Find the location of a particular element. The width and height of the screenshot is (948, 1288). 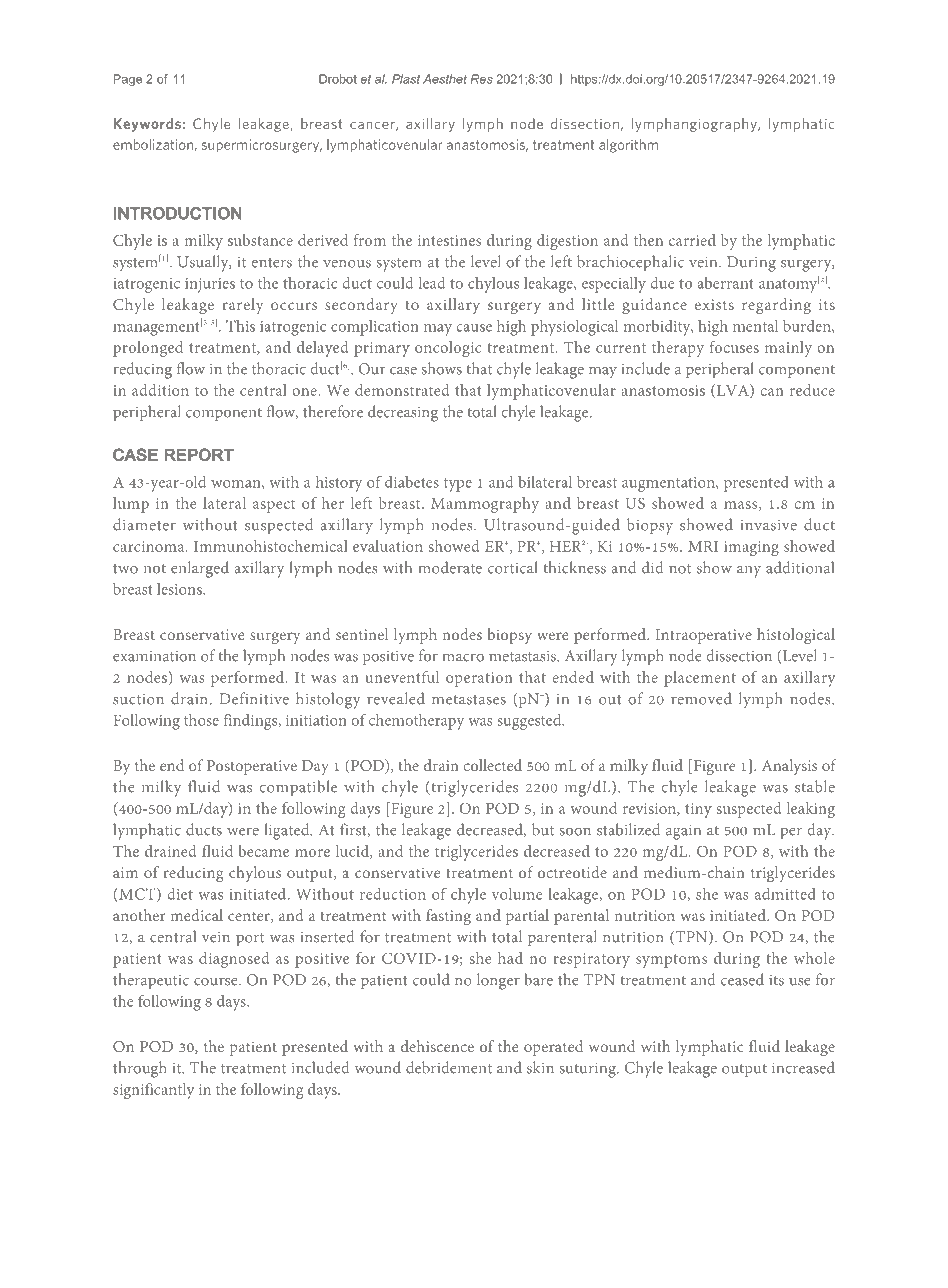

decreasing is located at coordinates (403, 413).
